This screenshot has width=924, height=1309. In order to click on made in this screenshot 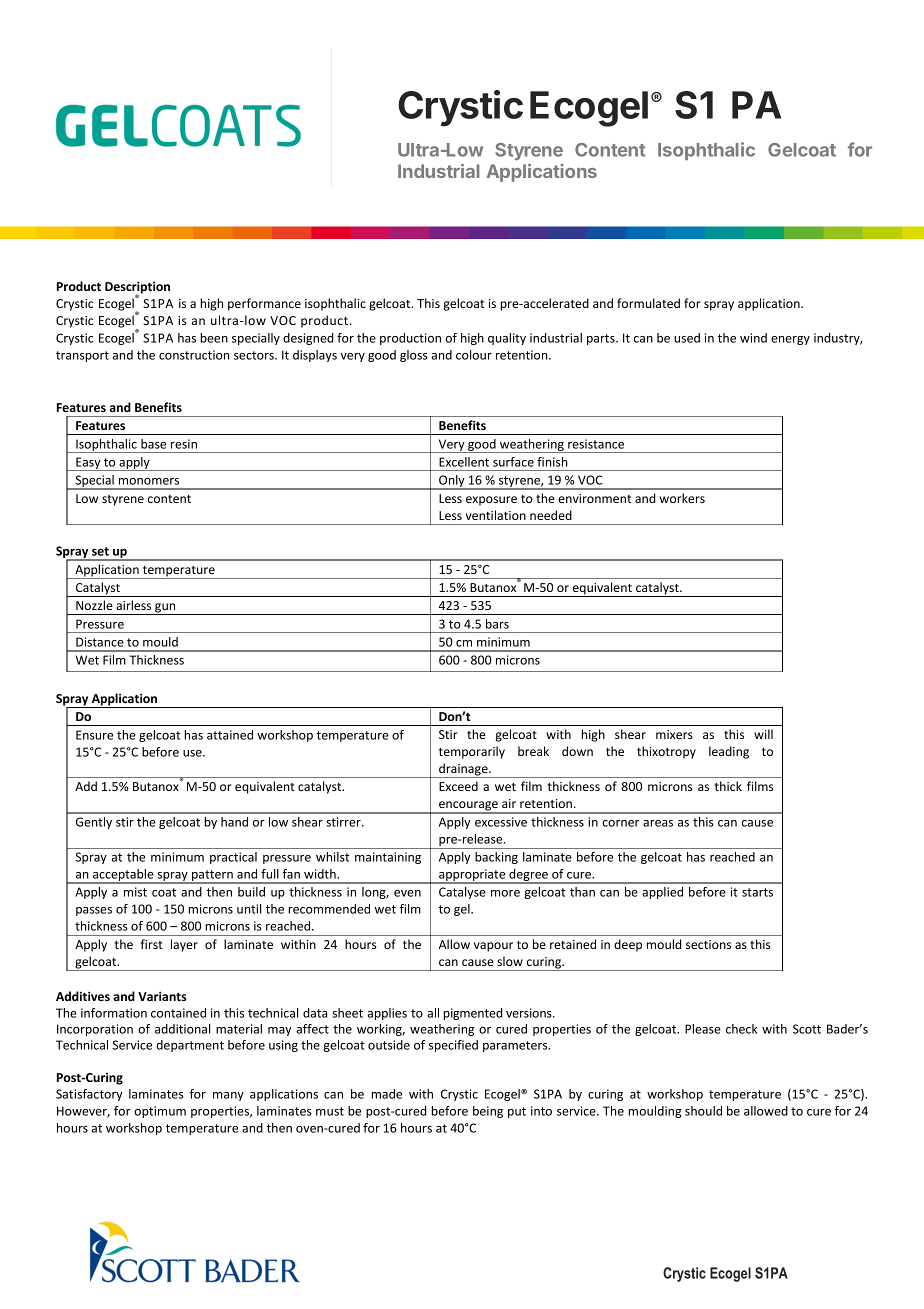, I will do `click(386, 1094)`.
